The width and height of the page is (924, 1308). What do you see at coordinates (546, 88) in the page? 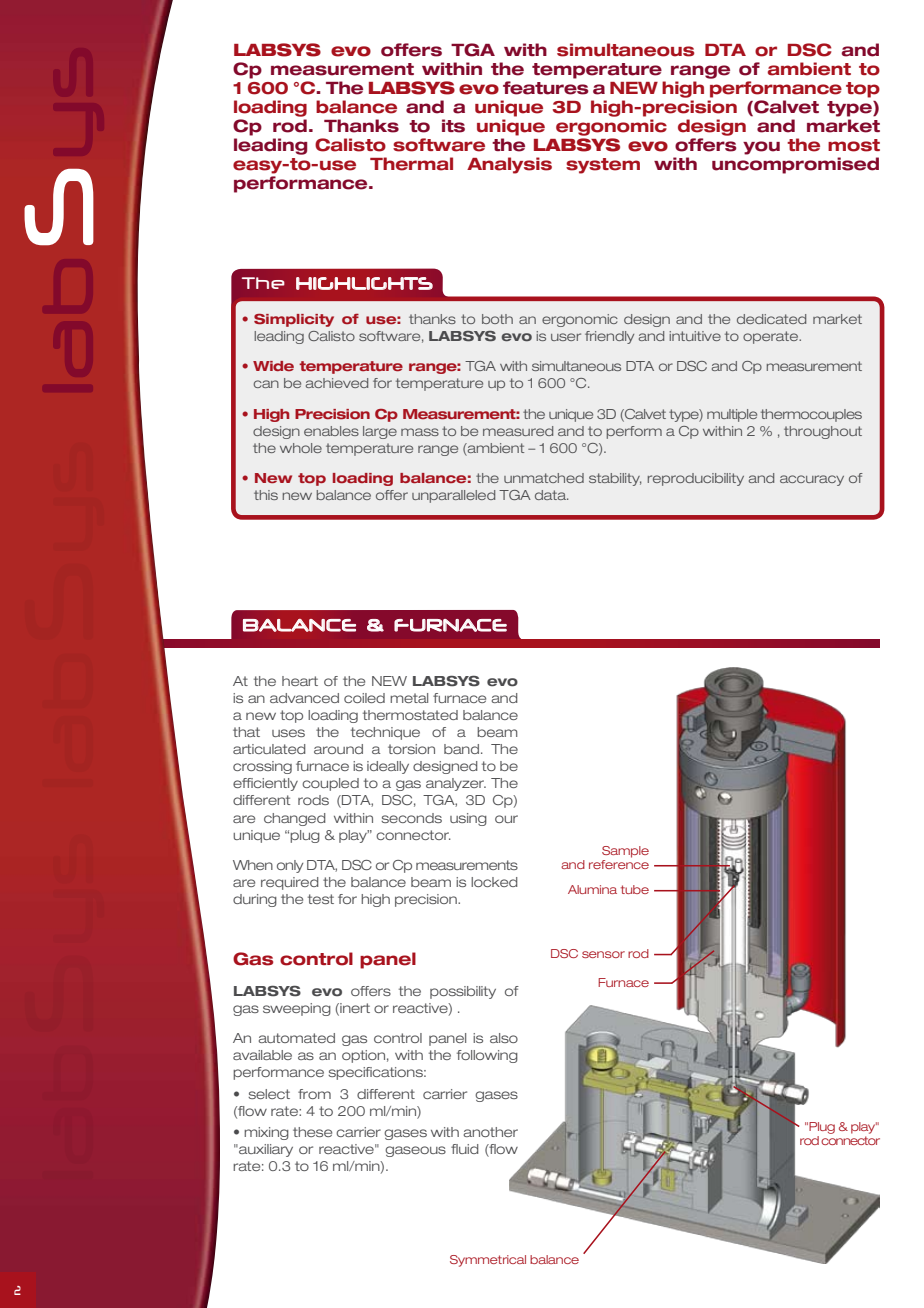
I see `features` at bounding box center [546, 88].
